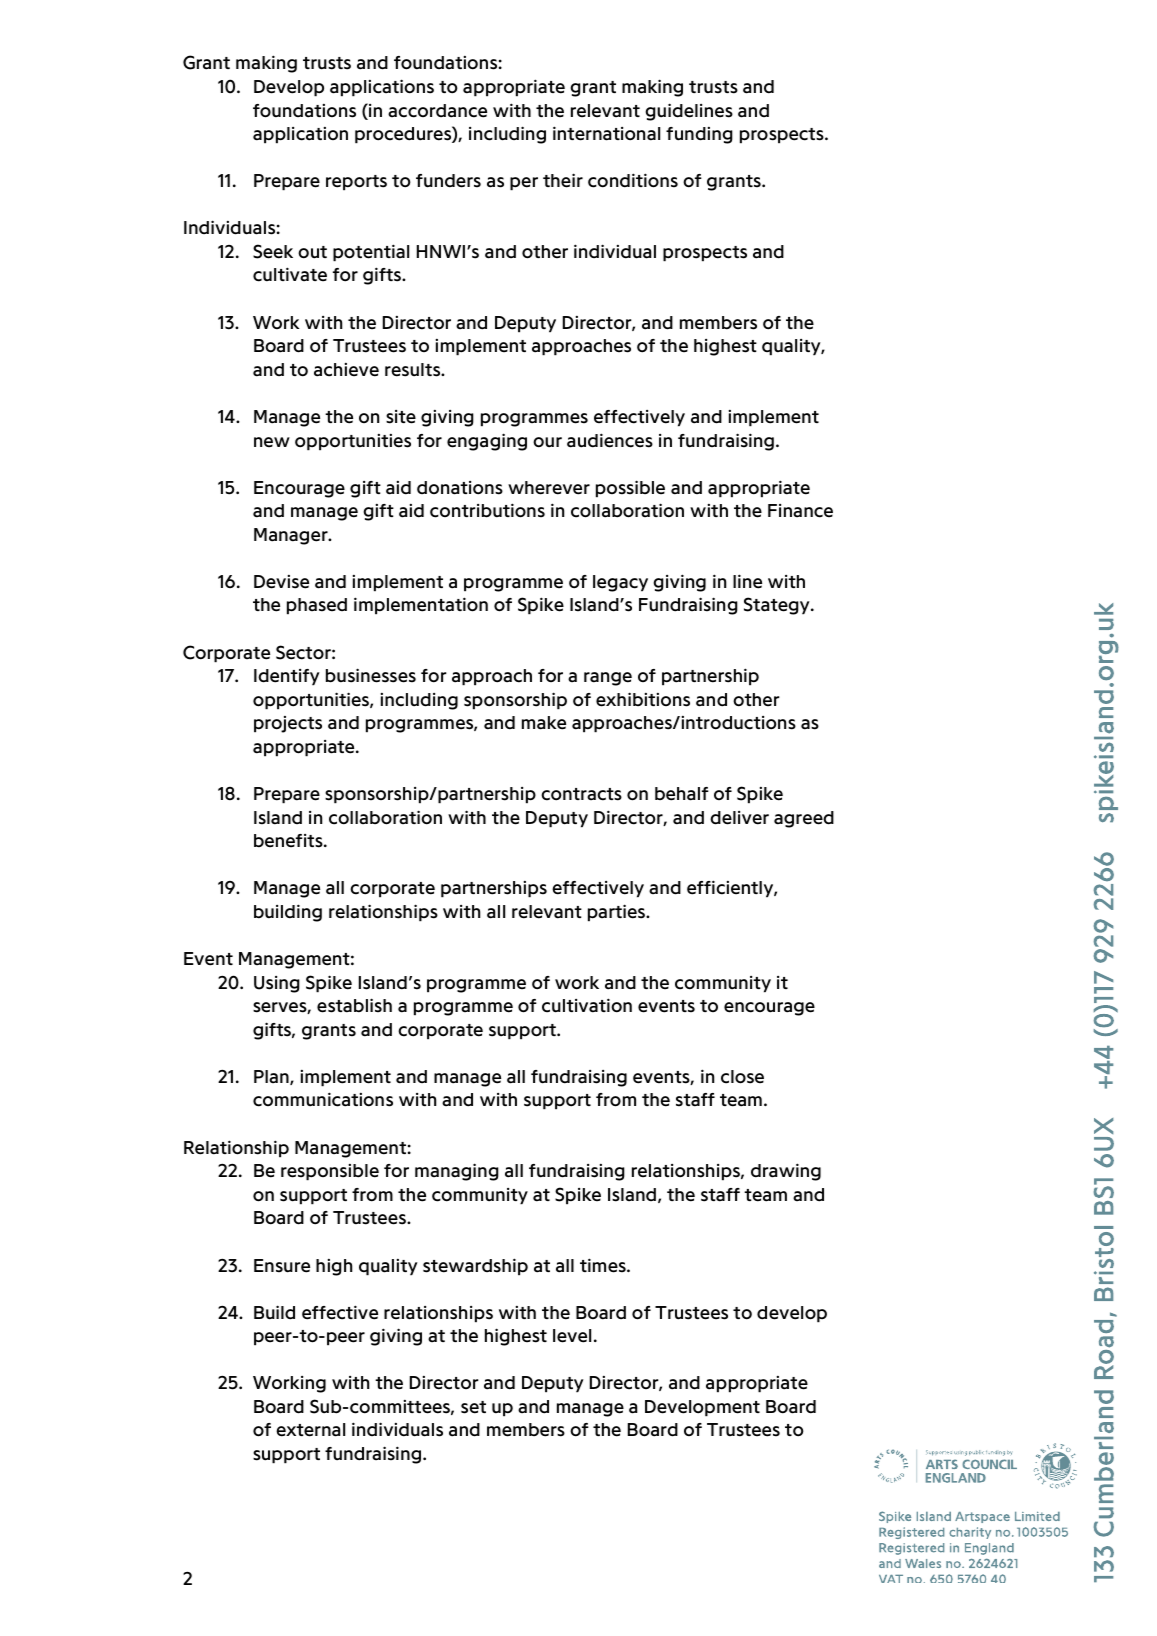  I want to click on deliver, so click(739, 818).
